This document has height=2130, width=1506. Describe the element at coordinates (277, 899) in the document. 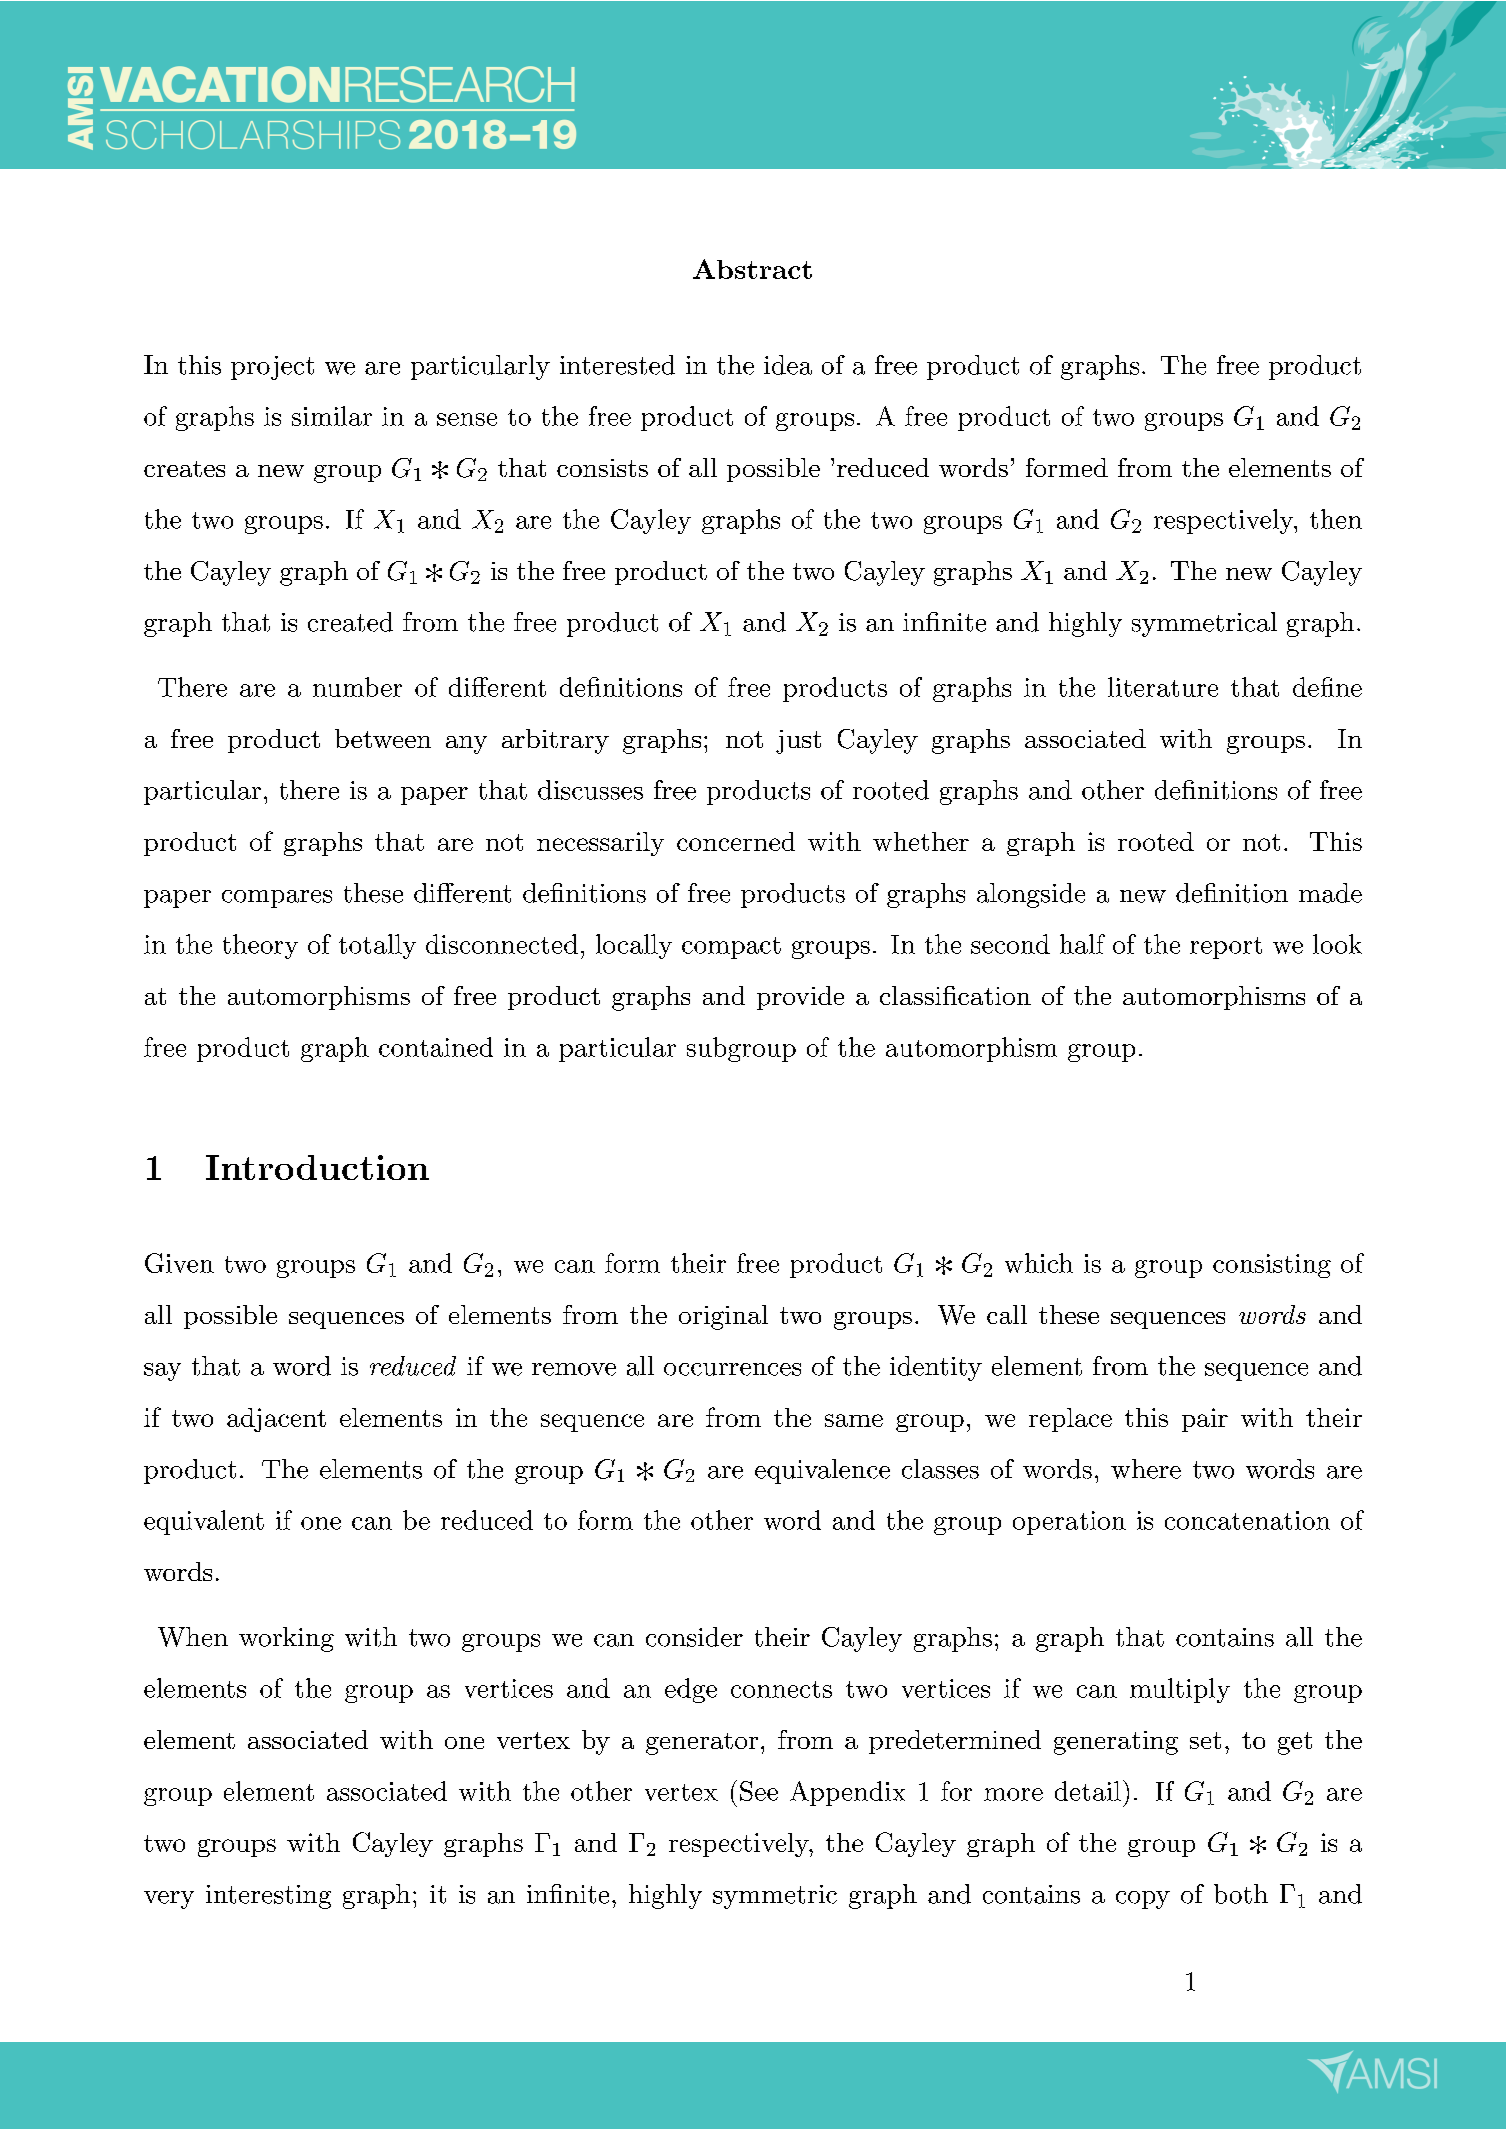

I see `compares` at that location.
